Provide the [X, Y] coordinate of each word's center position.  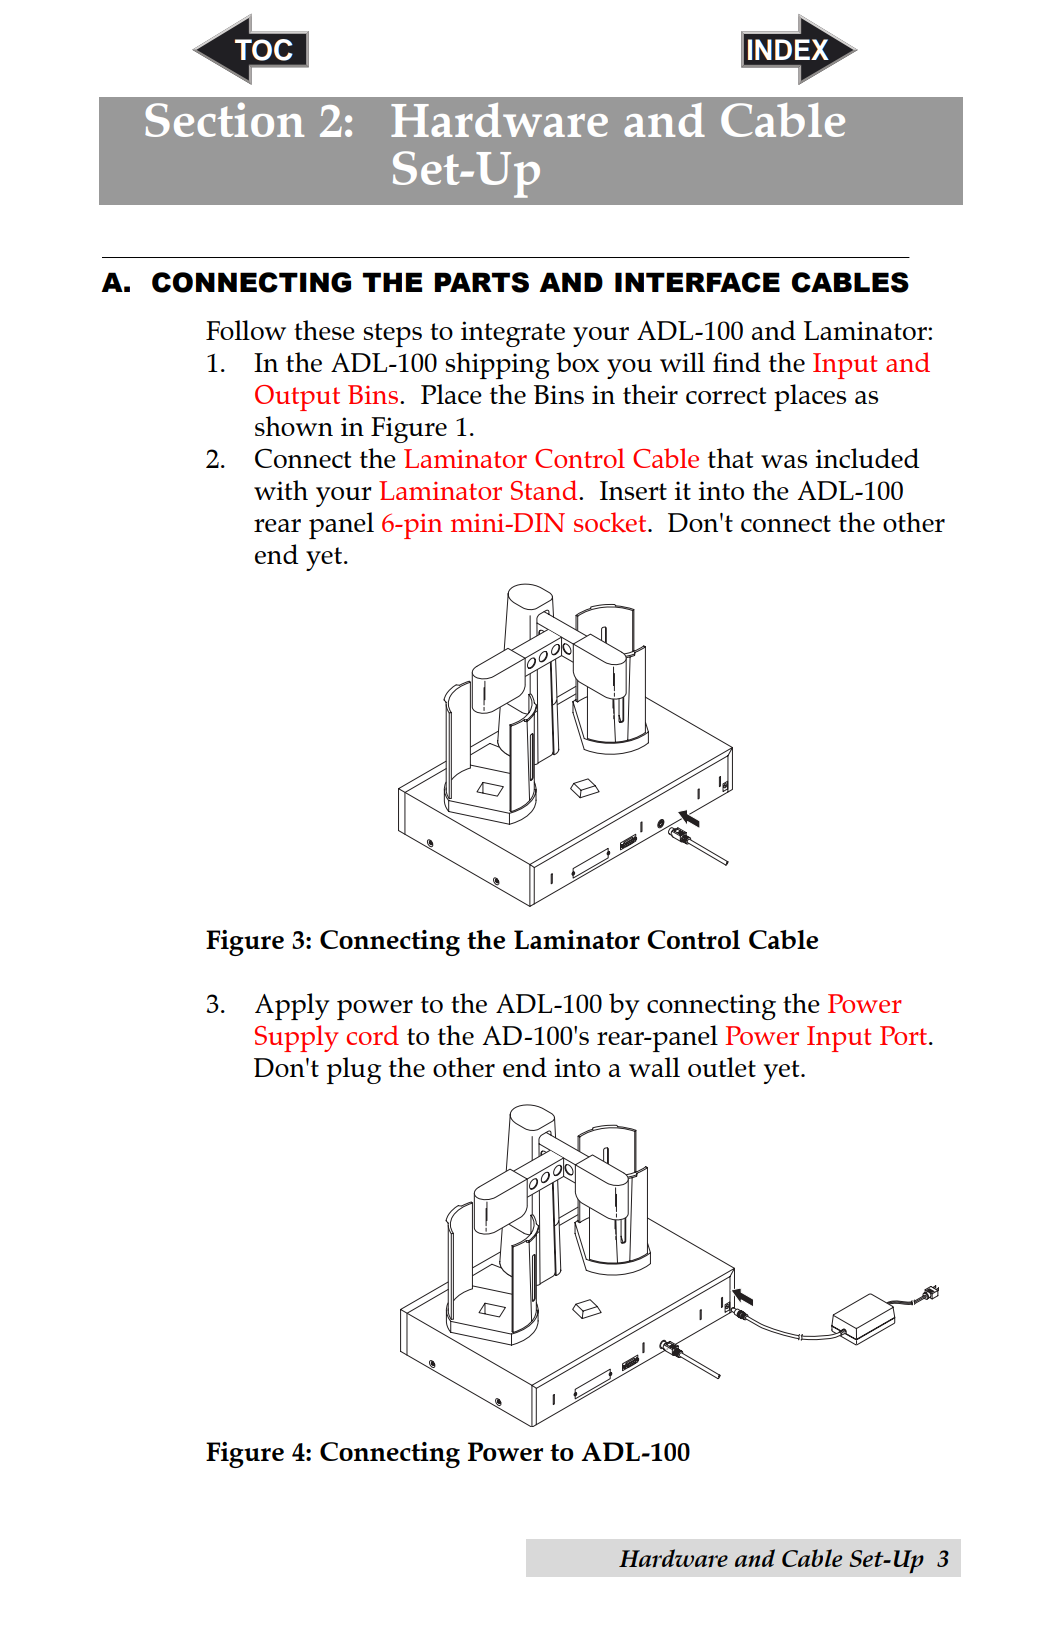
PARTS [481, 282]
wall [654, 1067]
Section [224, 119]
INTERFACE [697, 282]
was [784, 461]
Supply [296, 1038]
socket [611, 522]
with [281, 490]
